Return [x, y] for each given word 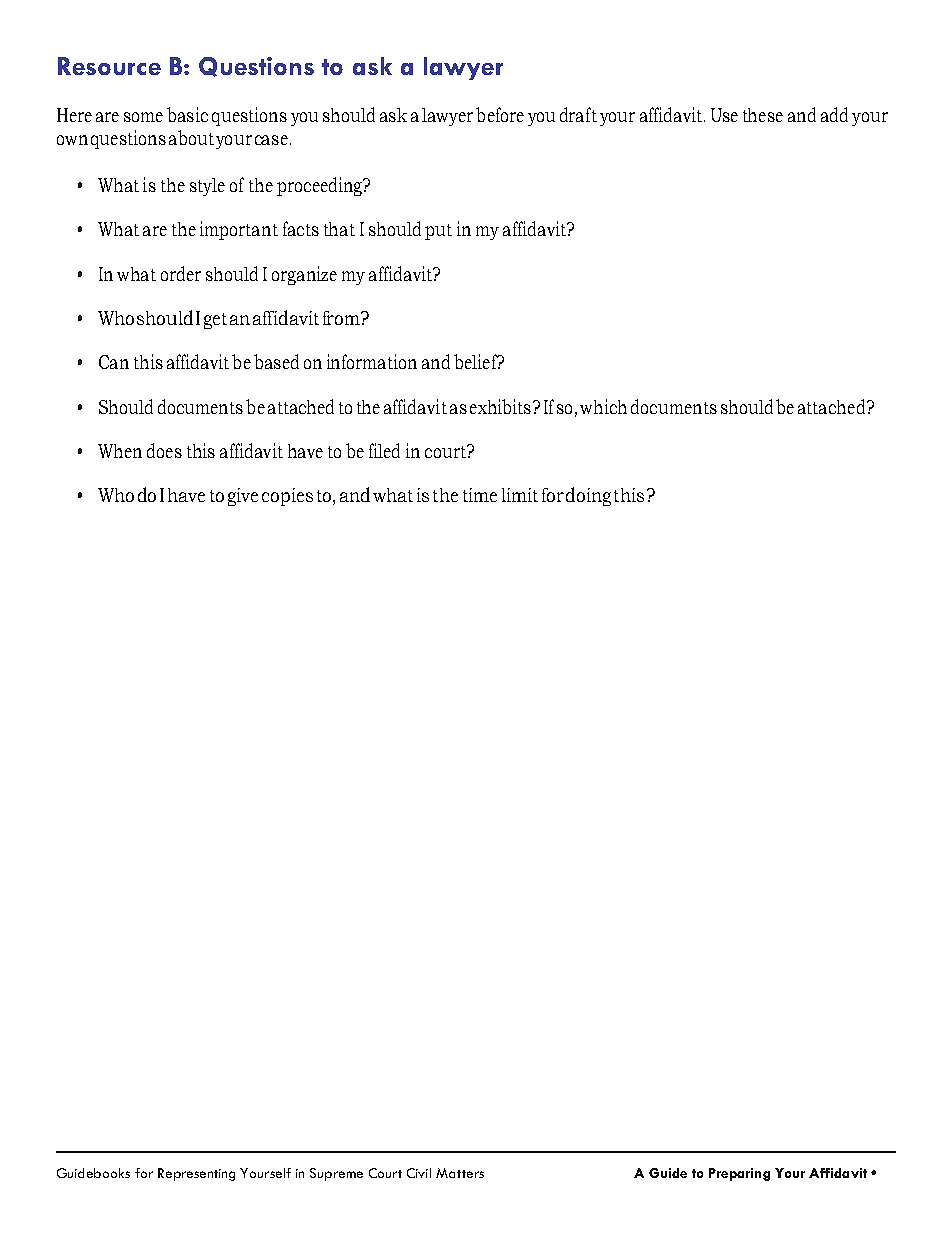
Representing [196, 1174]
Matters [460, 1173]
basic [187, 114]
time [480, 495]
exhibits [500, 406]
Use [724, 115]
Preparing [739, 1174]
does [164, 450]
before [500, 114]
